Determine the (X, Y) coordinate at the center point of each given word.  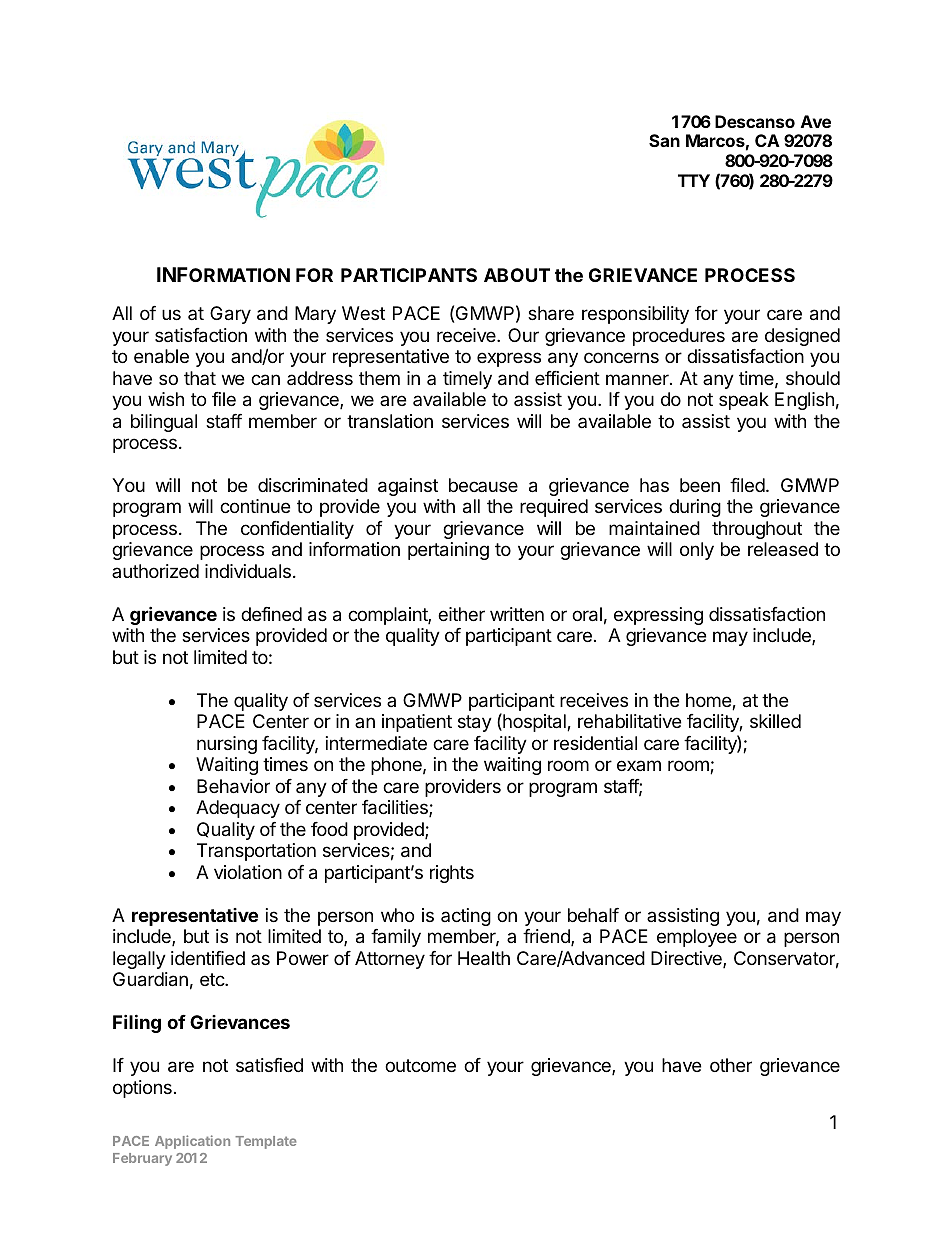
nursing (227, 745)
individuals (248, 571)
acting (466, 917)
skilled (775, 721)
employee (697, 938)
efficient (567, 378)
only (697, 551)
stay (475, 723)
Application (192, 1142)
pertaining (448, 551)
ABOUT (517, 275)
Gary (230, 315)
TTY (694, 180)
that (200, 378)
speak (744, 401)
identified (208, 958)
